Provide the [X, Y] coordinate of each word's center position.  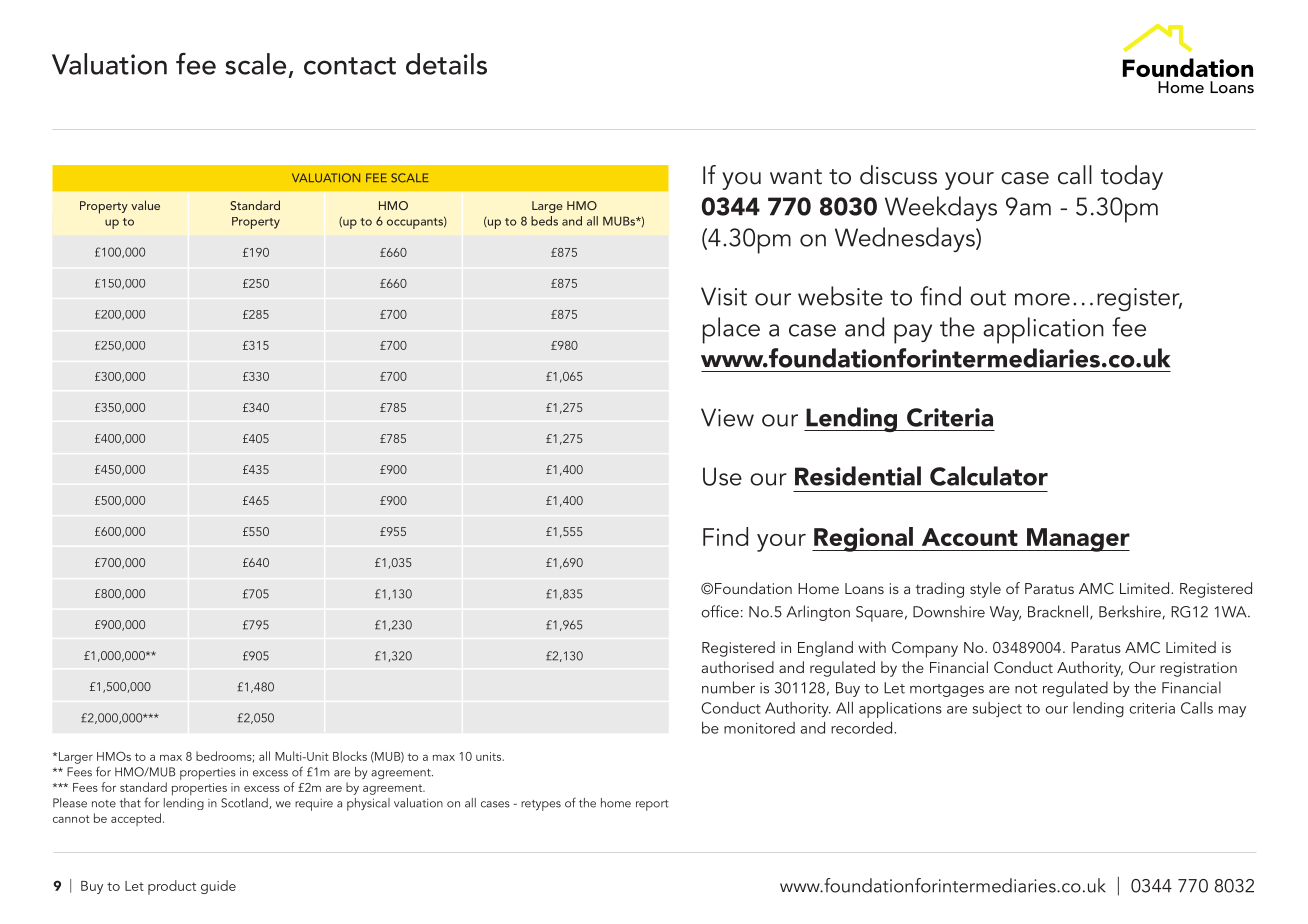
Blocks [350, 756]
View [727, 417]
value [145, 205]
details [446, 64]
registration [1198, 669]
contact [350, 66]
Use [722, 476]
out [988, 298]
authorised [738, 667]
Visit [724, 296]
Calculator [989, 476]
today [1132, 177]
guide [218, 887]
